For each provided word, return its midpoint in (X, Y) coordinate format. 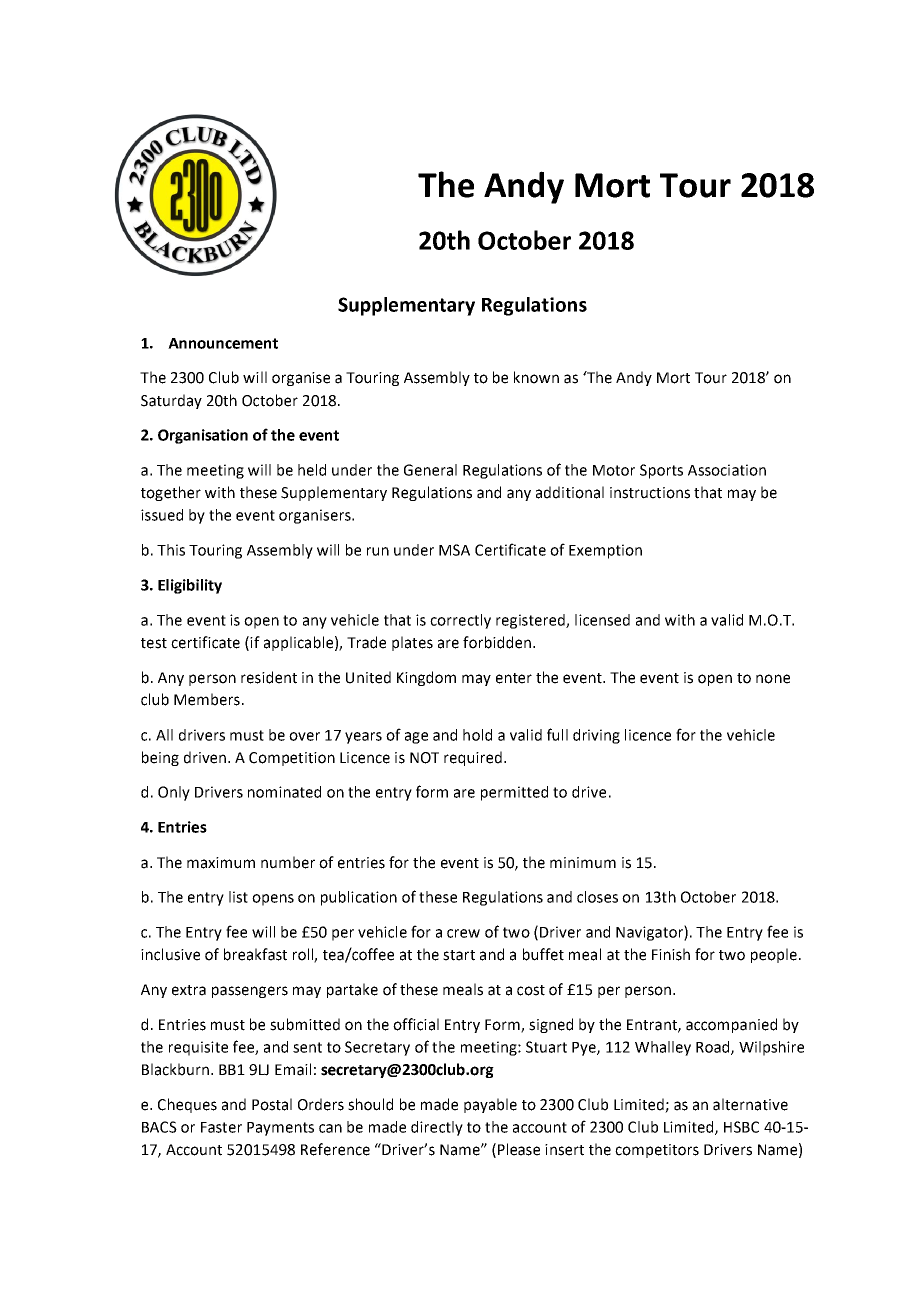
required (473, 758)
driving (596, 736)
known (536, 377)
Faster (221, 1127)
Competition (292, 759)
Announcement (223, 343)
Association (727, 470)
